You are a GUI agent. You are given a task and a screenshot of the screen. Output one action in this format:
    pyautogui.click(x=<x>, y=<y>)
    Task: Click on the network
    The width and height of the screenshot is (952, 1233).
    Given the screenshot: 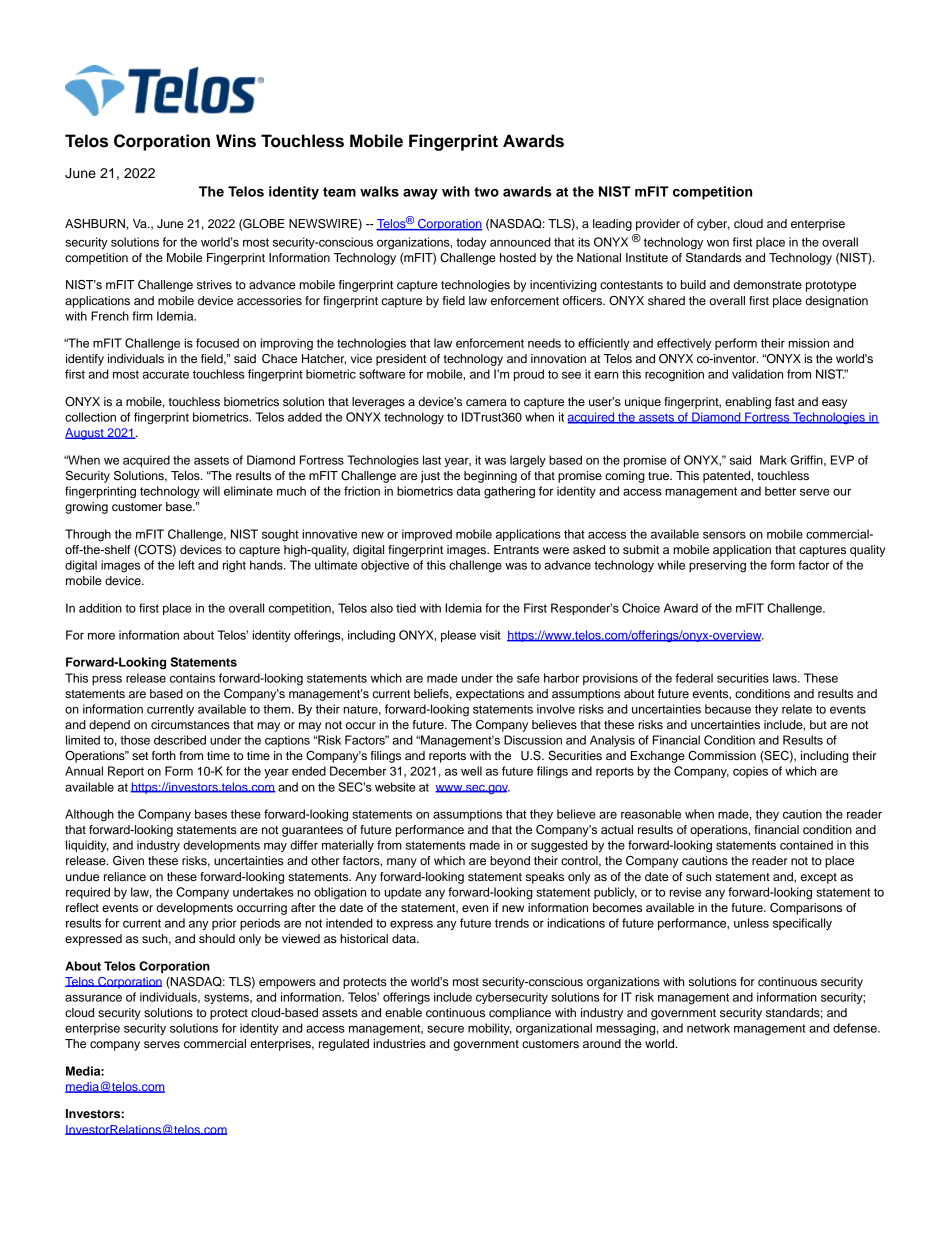 What is the action you would take?
    pyautogui.click(x=708, y=1028)
